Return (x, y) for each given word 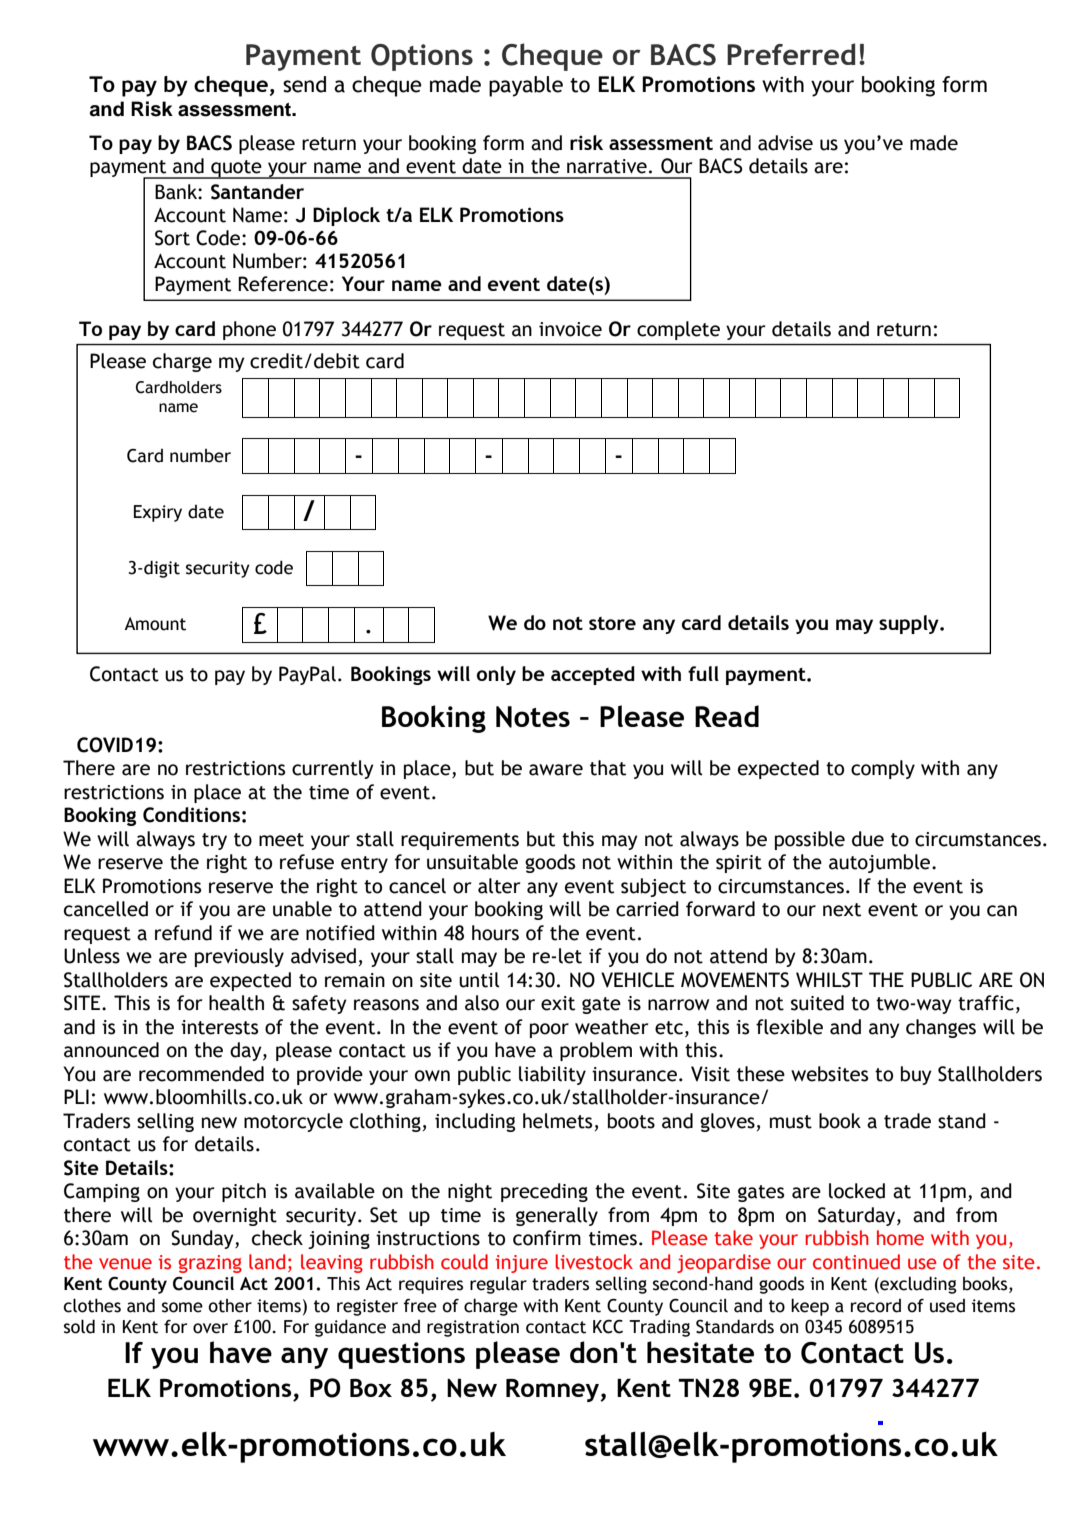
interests (219, 1027)
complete (678, 330)
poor (549, 1030)
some (182, 1307)
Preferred (791, 54)
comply (883, 769)
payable (526, 86)
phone (249, 330)
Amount (155, 624)
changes (941, 1028)
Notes (533, 717)
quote (236, 169)
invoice (570, 329)
